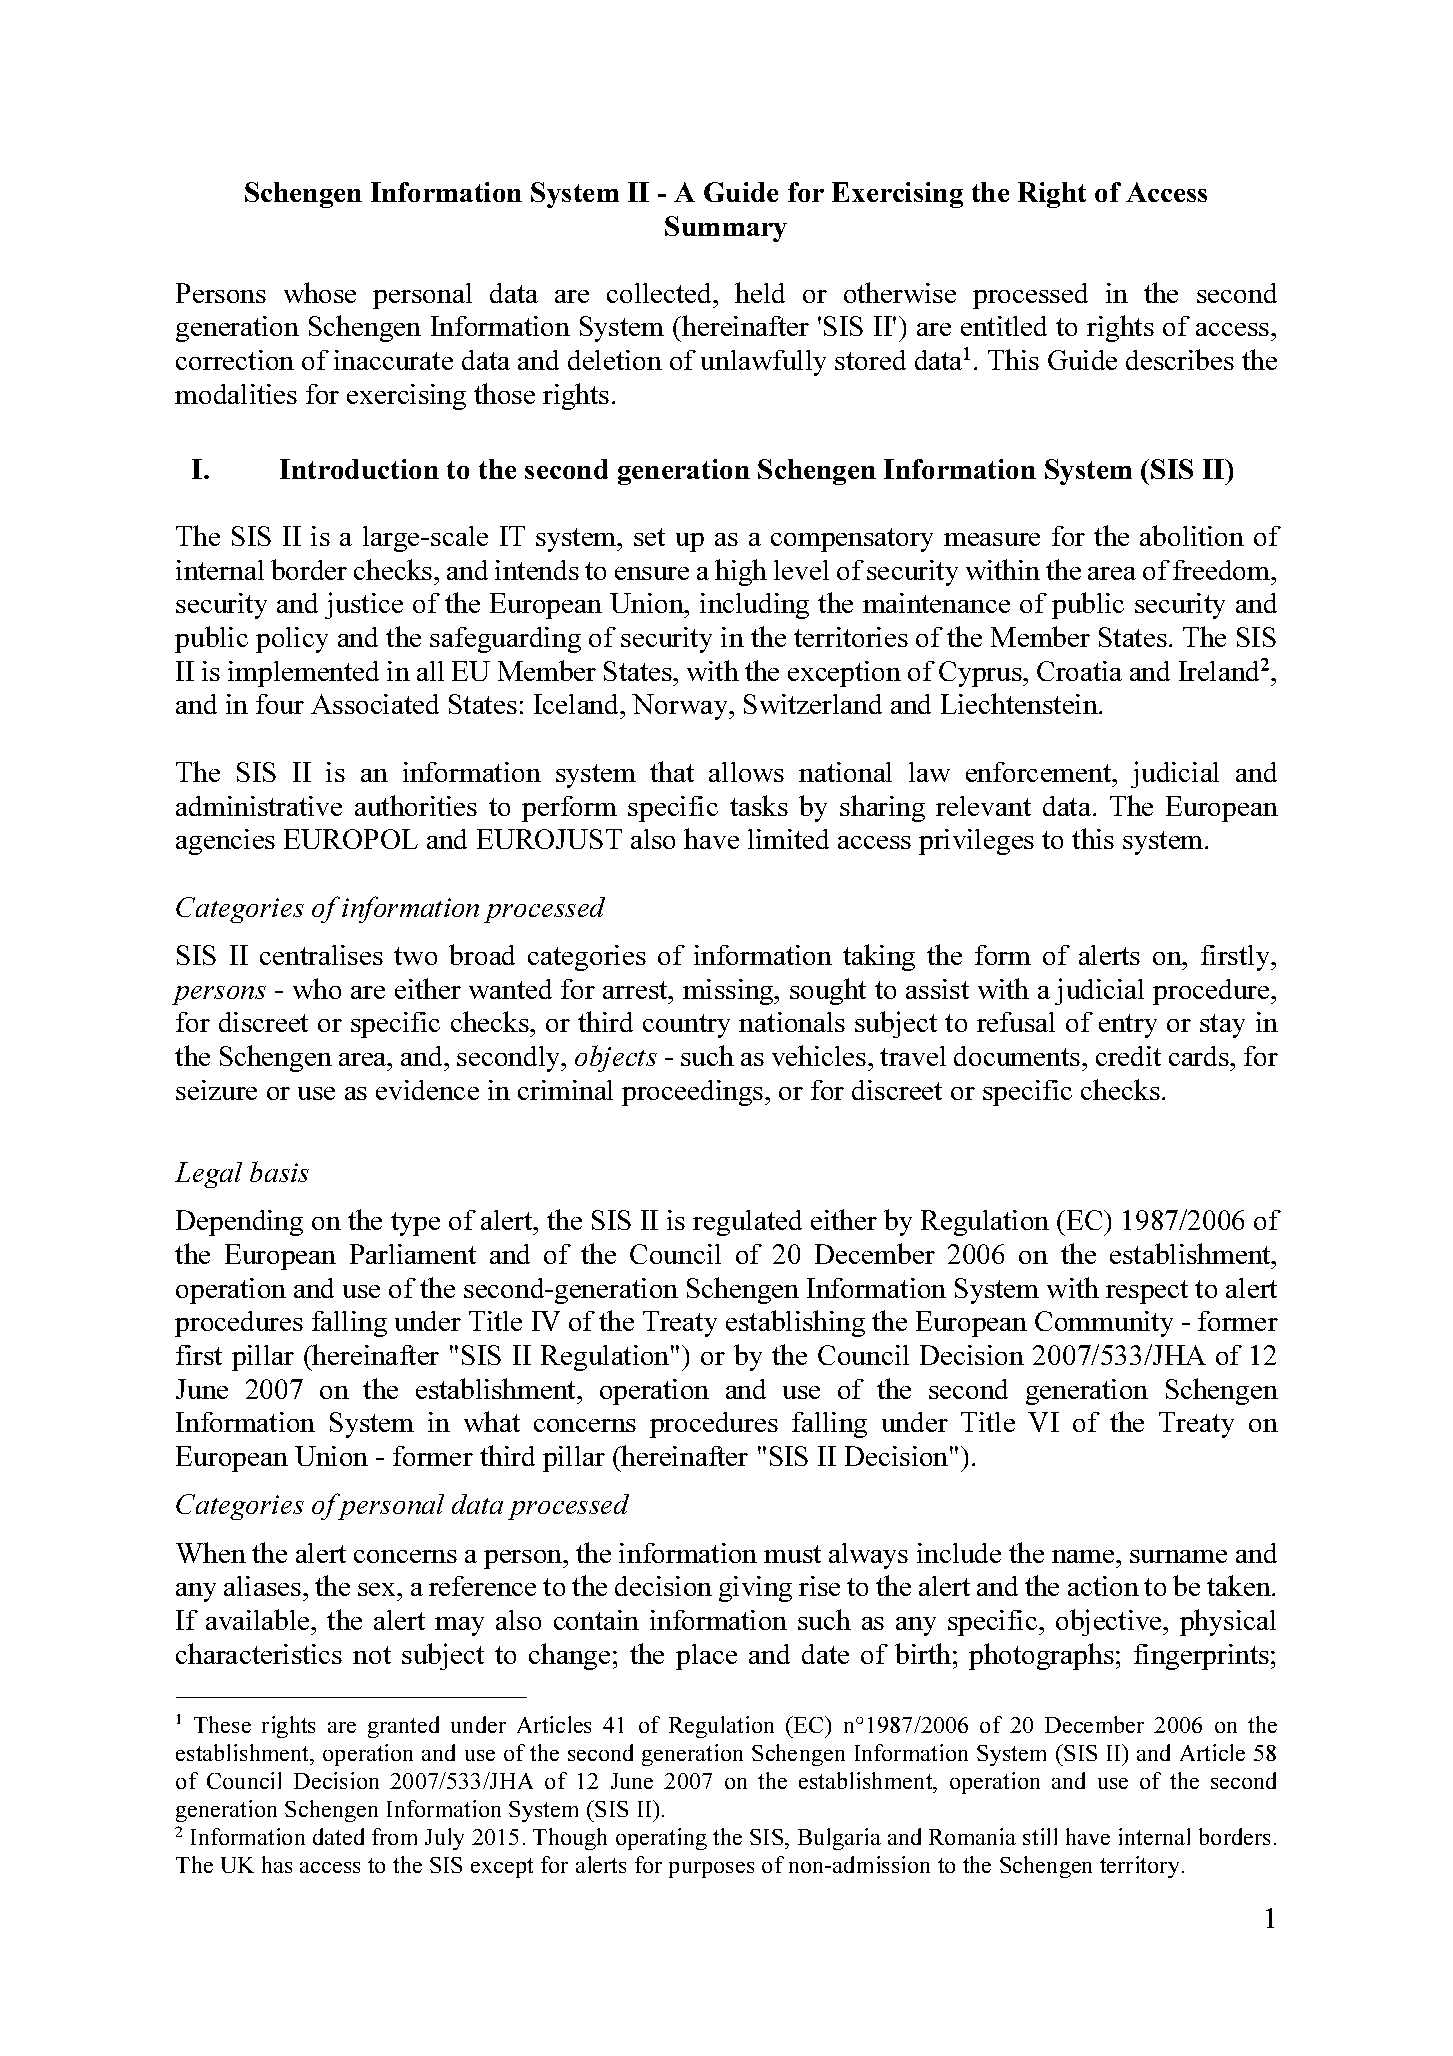  What do you see at coordinates (711, 1870) in the screenshot?
I see `purposes` at bounding box center [711, 1870].
